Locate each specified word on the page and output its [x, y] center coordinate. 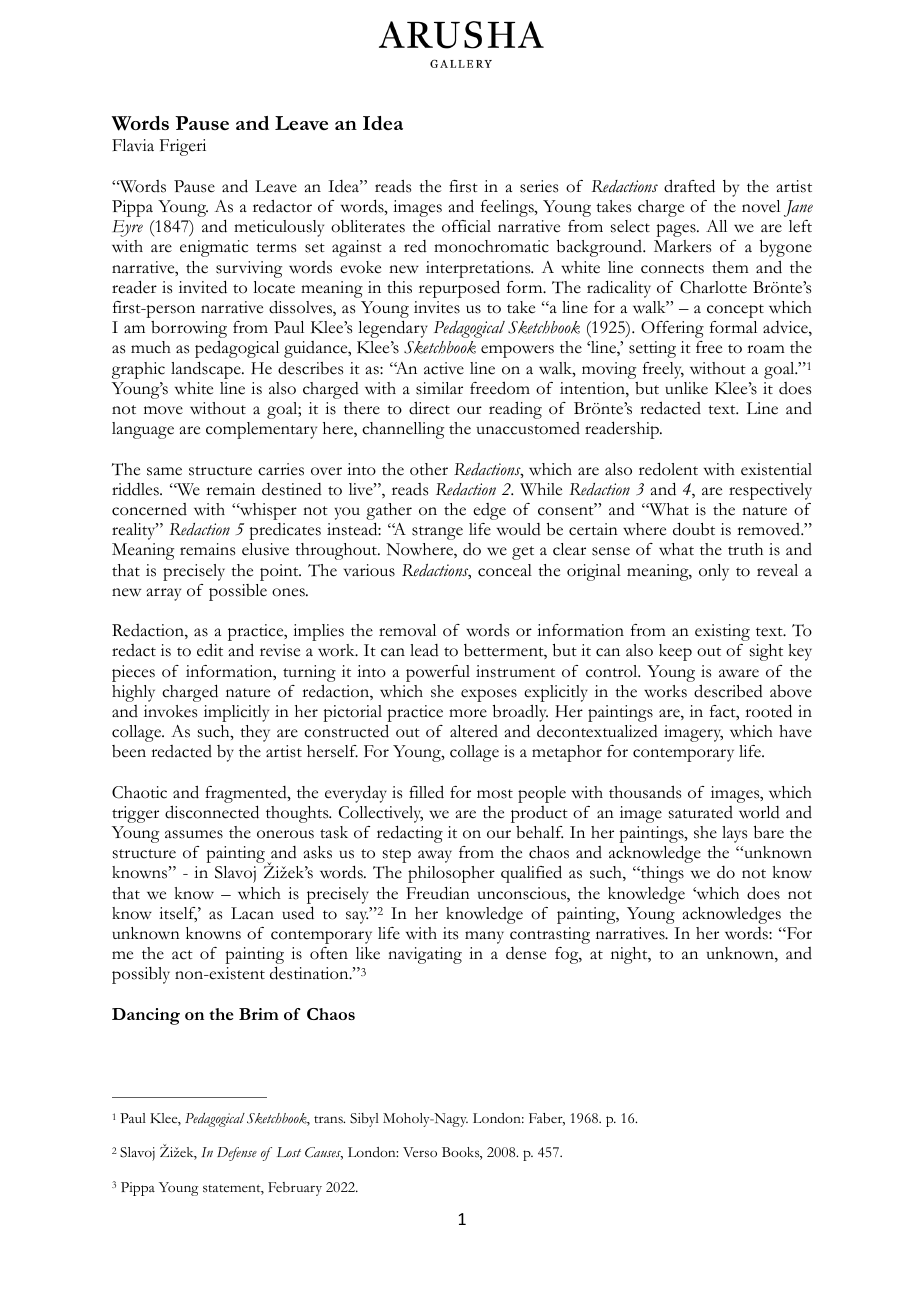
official [466, 226]
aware [739, 673]
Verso [420, 1152]
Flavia [133, 145]
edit [210, 650]
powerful [438, 673]
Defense [237, 1154]
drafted [689, 186]
